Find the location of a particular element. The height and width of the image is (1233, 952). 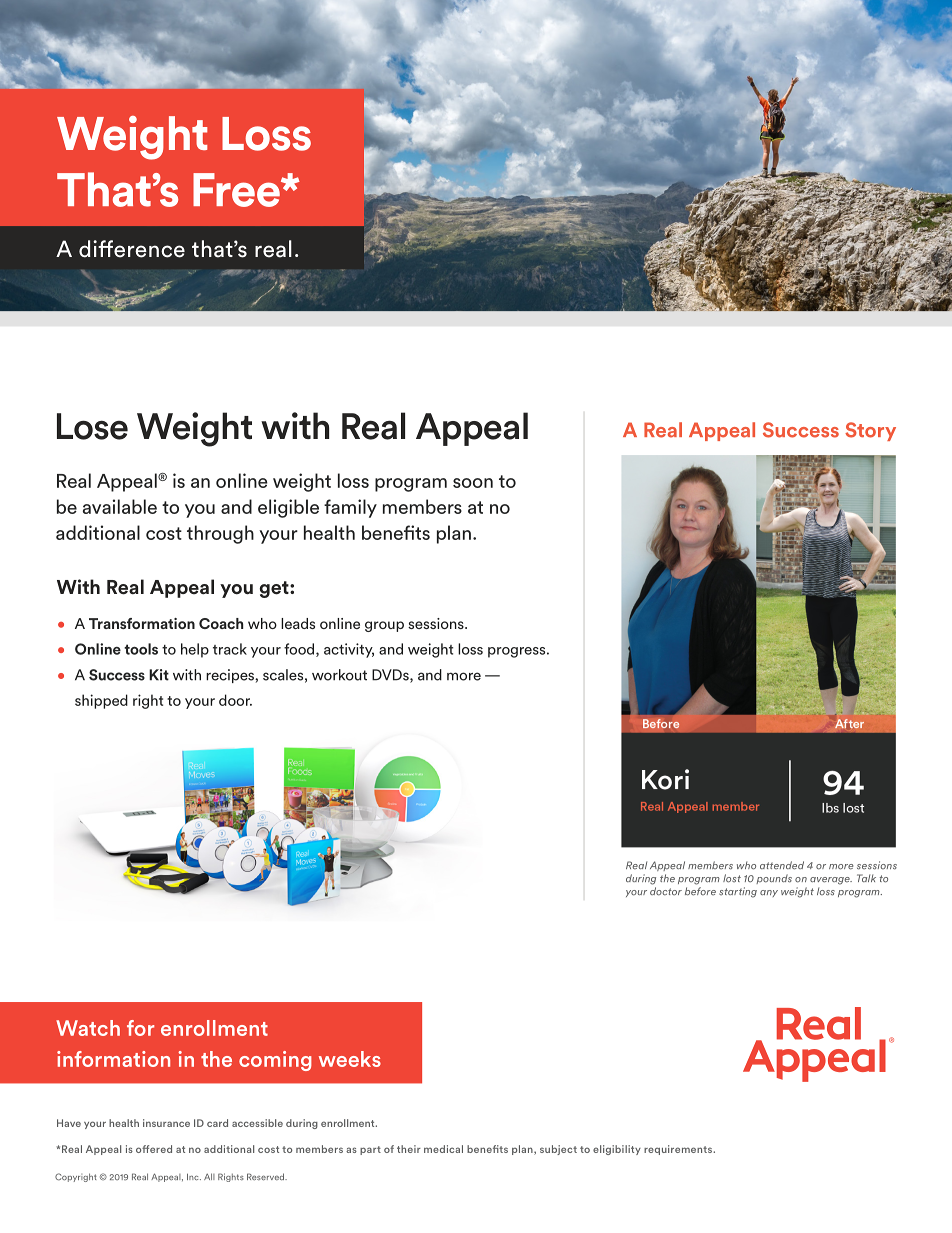

Kit is located at coordinates (159, 675).
